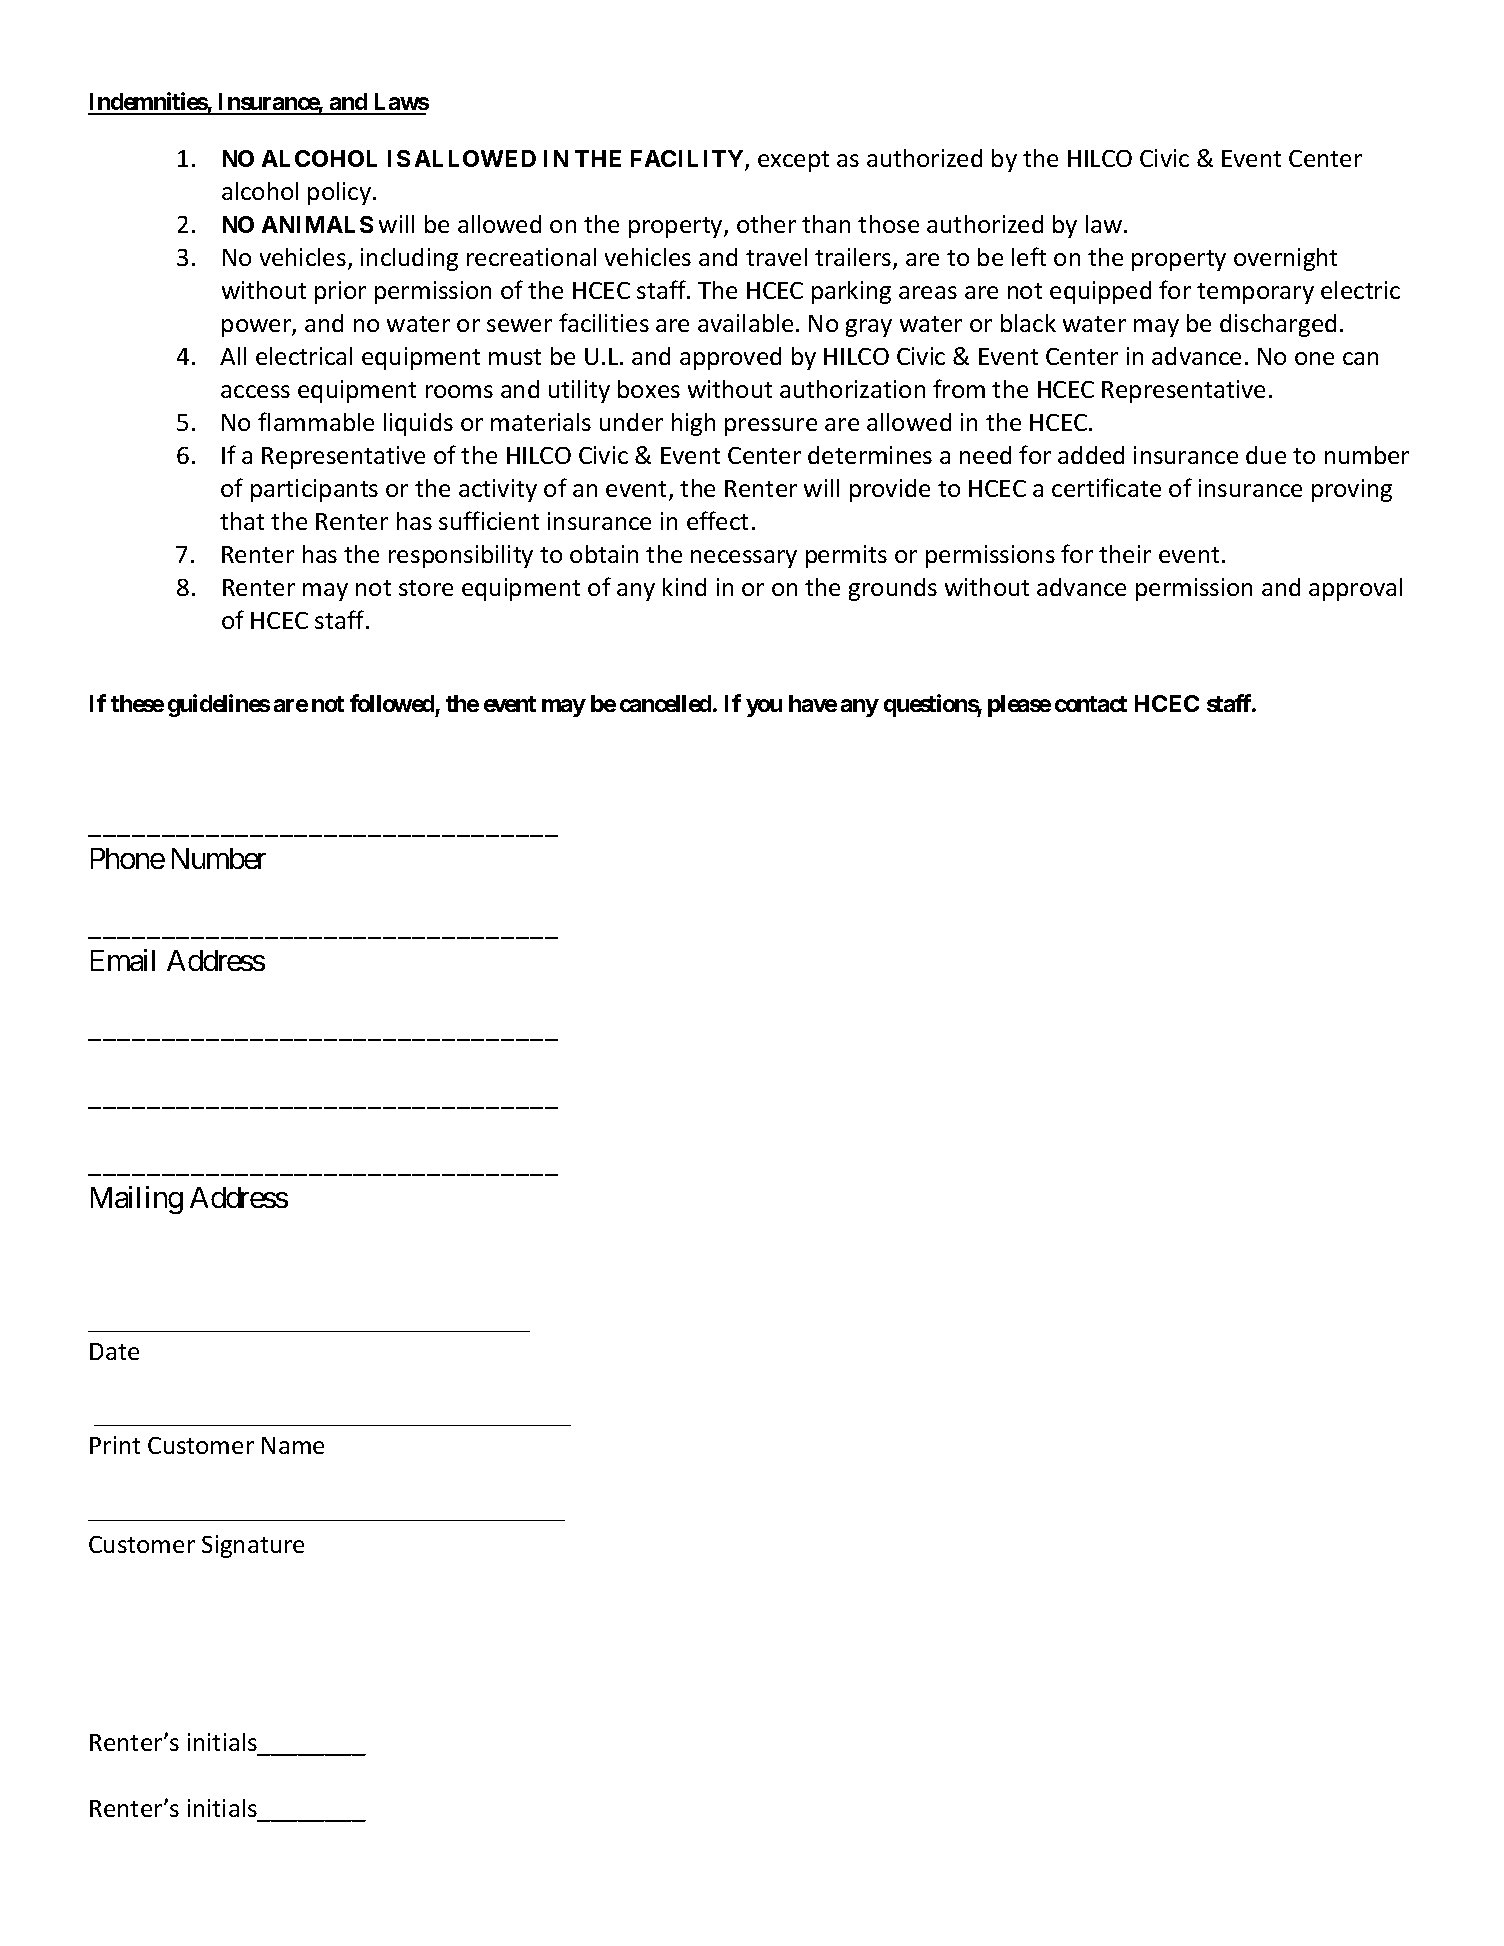 The width and height of the screenshot is (1504, 1946). What do you see at coordinates (766, 224) in the screenshot?
I see `other` at bounding box center [766, 224].
